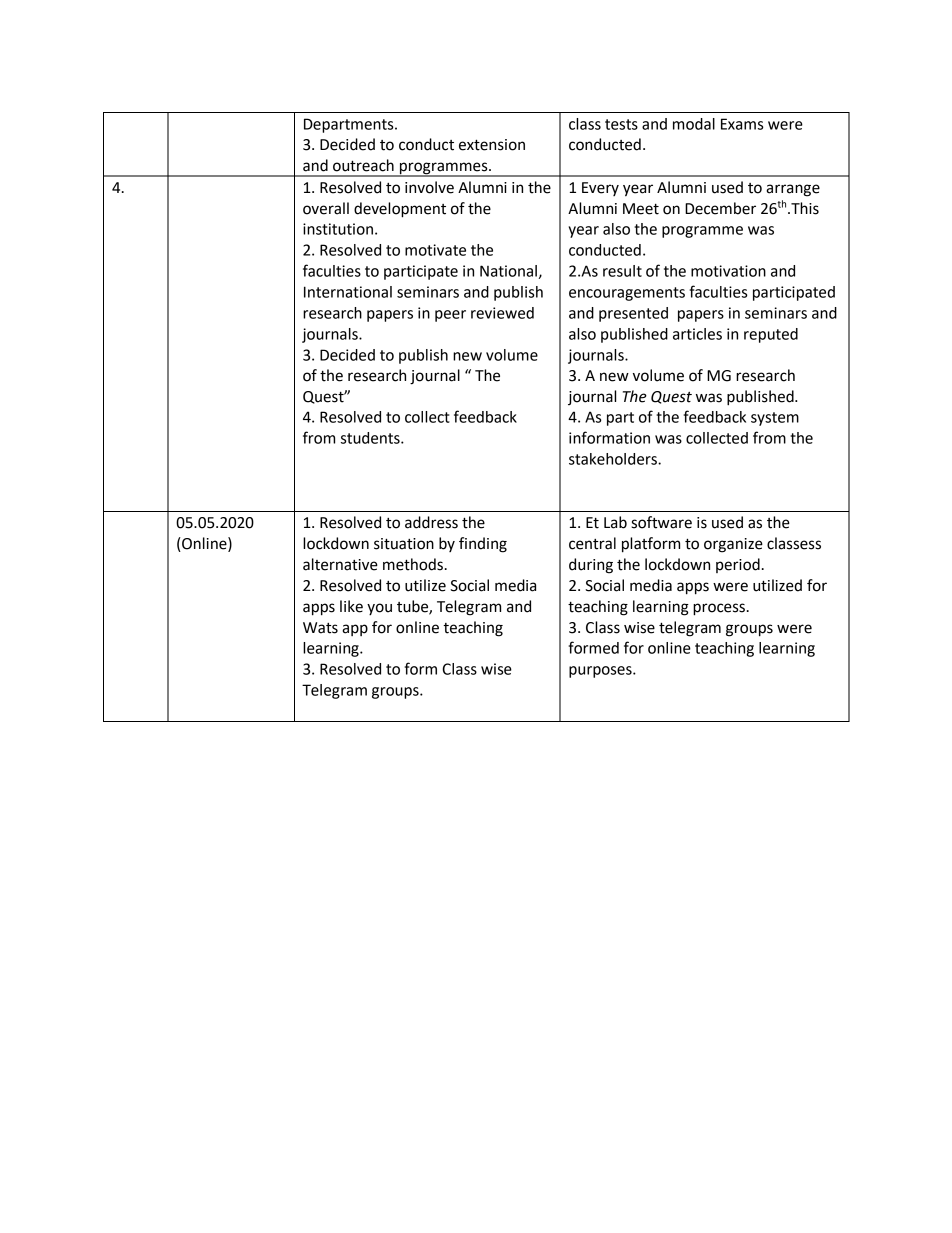 This screenshot has width=952, height=1233. I want to click on situation, so click(404, 544).
